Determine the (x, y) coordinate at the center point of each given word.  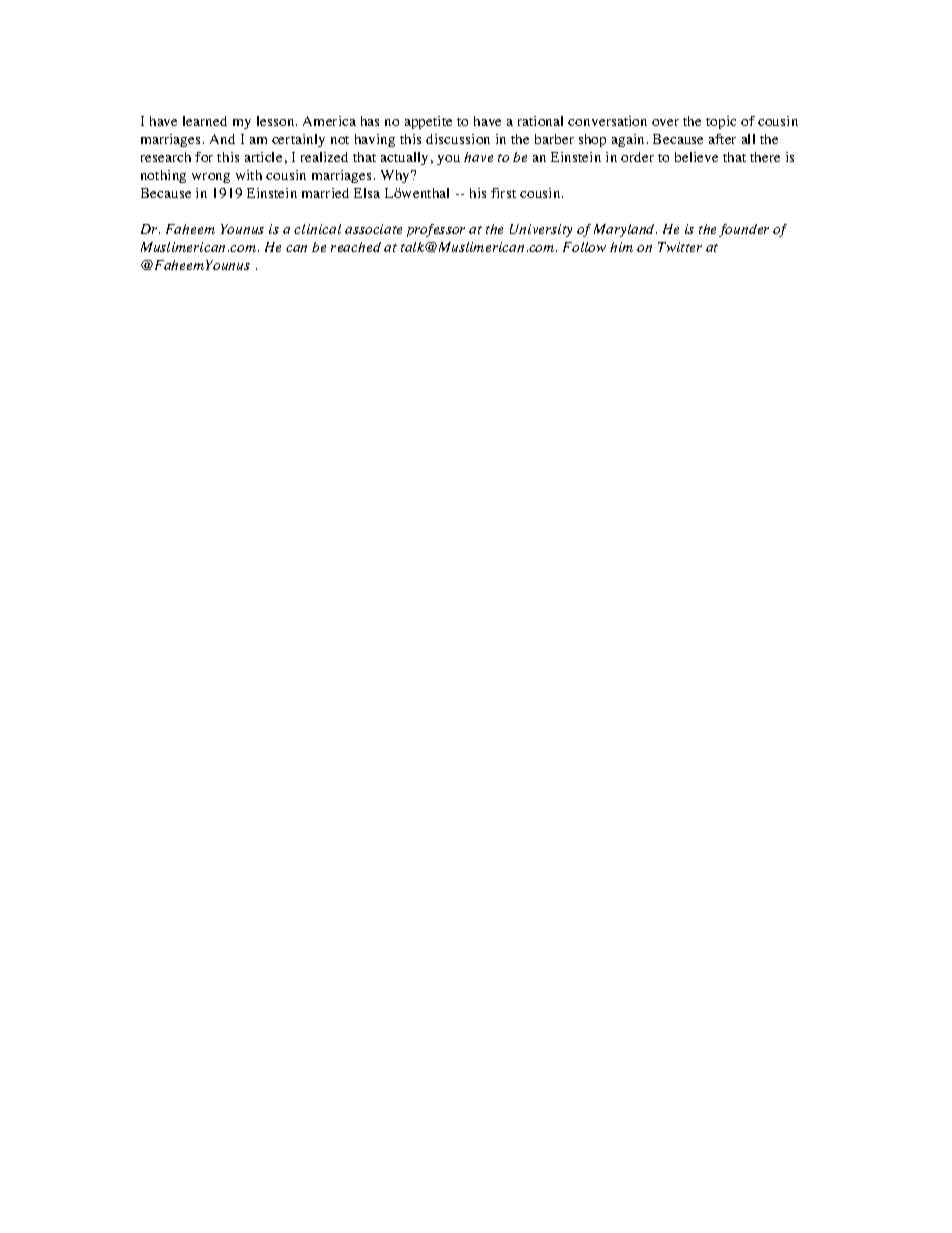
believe (696, 157)
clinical (317, 229)
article (263, 157)
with (249, 175)
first (503, 193)
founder (744, 230)
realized (324, 157)
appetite (428, 122)
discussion (458, 139)
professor (436, 230)
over (665, 122)
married (325, 193)
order (637, 157)
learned (205, 121)
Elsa (367, 193)
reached (356, 247)
